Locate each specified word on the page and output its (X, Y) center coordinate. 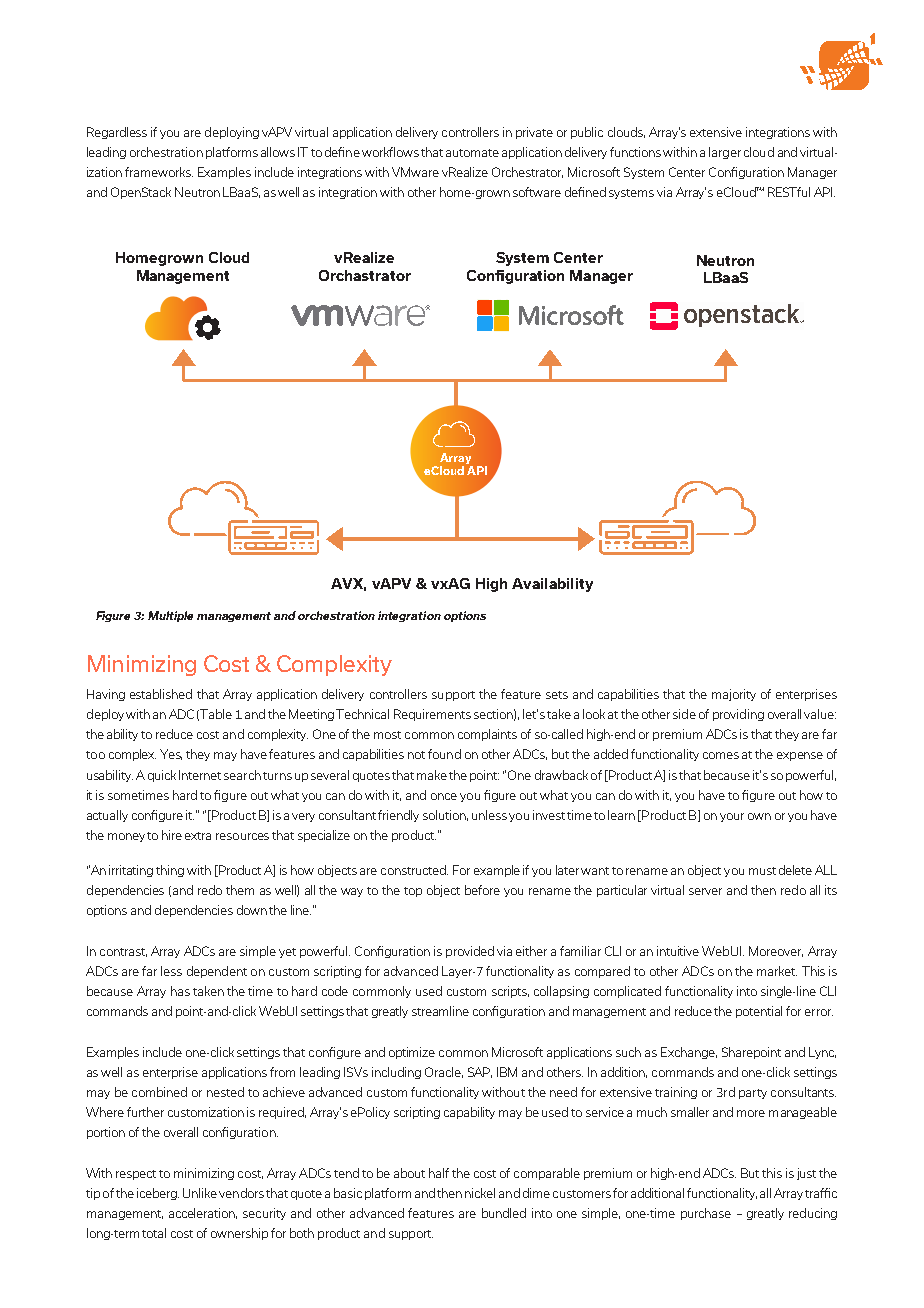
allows (278, 152)
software (537, 192)
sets (557, 695)
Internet (200, 775)
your (732, 817)
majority (734, 695)
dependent (217, 972)
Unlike (200, 1193)
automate (472, 153)
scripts (510, 992)
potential (759, 1012)
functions (637, 152)
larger (725, 153)
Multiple (170, 616)
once (444, 796)
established (161, 694)
